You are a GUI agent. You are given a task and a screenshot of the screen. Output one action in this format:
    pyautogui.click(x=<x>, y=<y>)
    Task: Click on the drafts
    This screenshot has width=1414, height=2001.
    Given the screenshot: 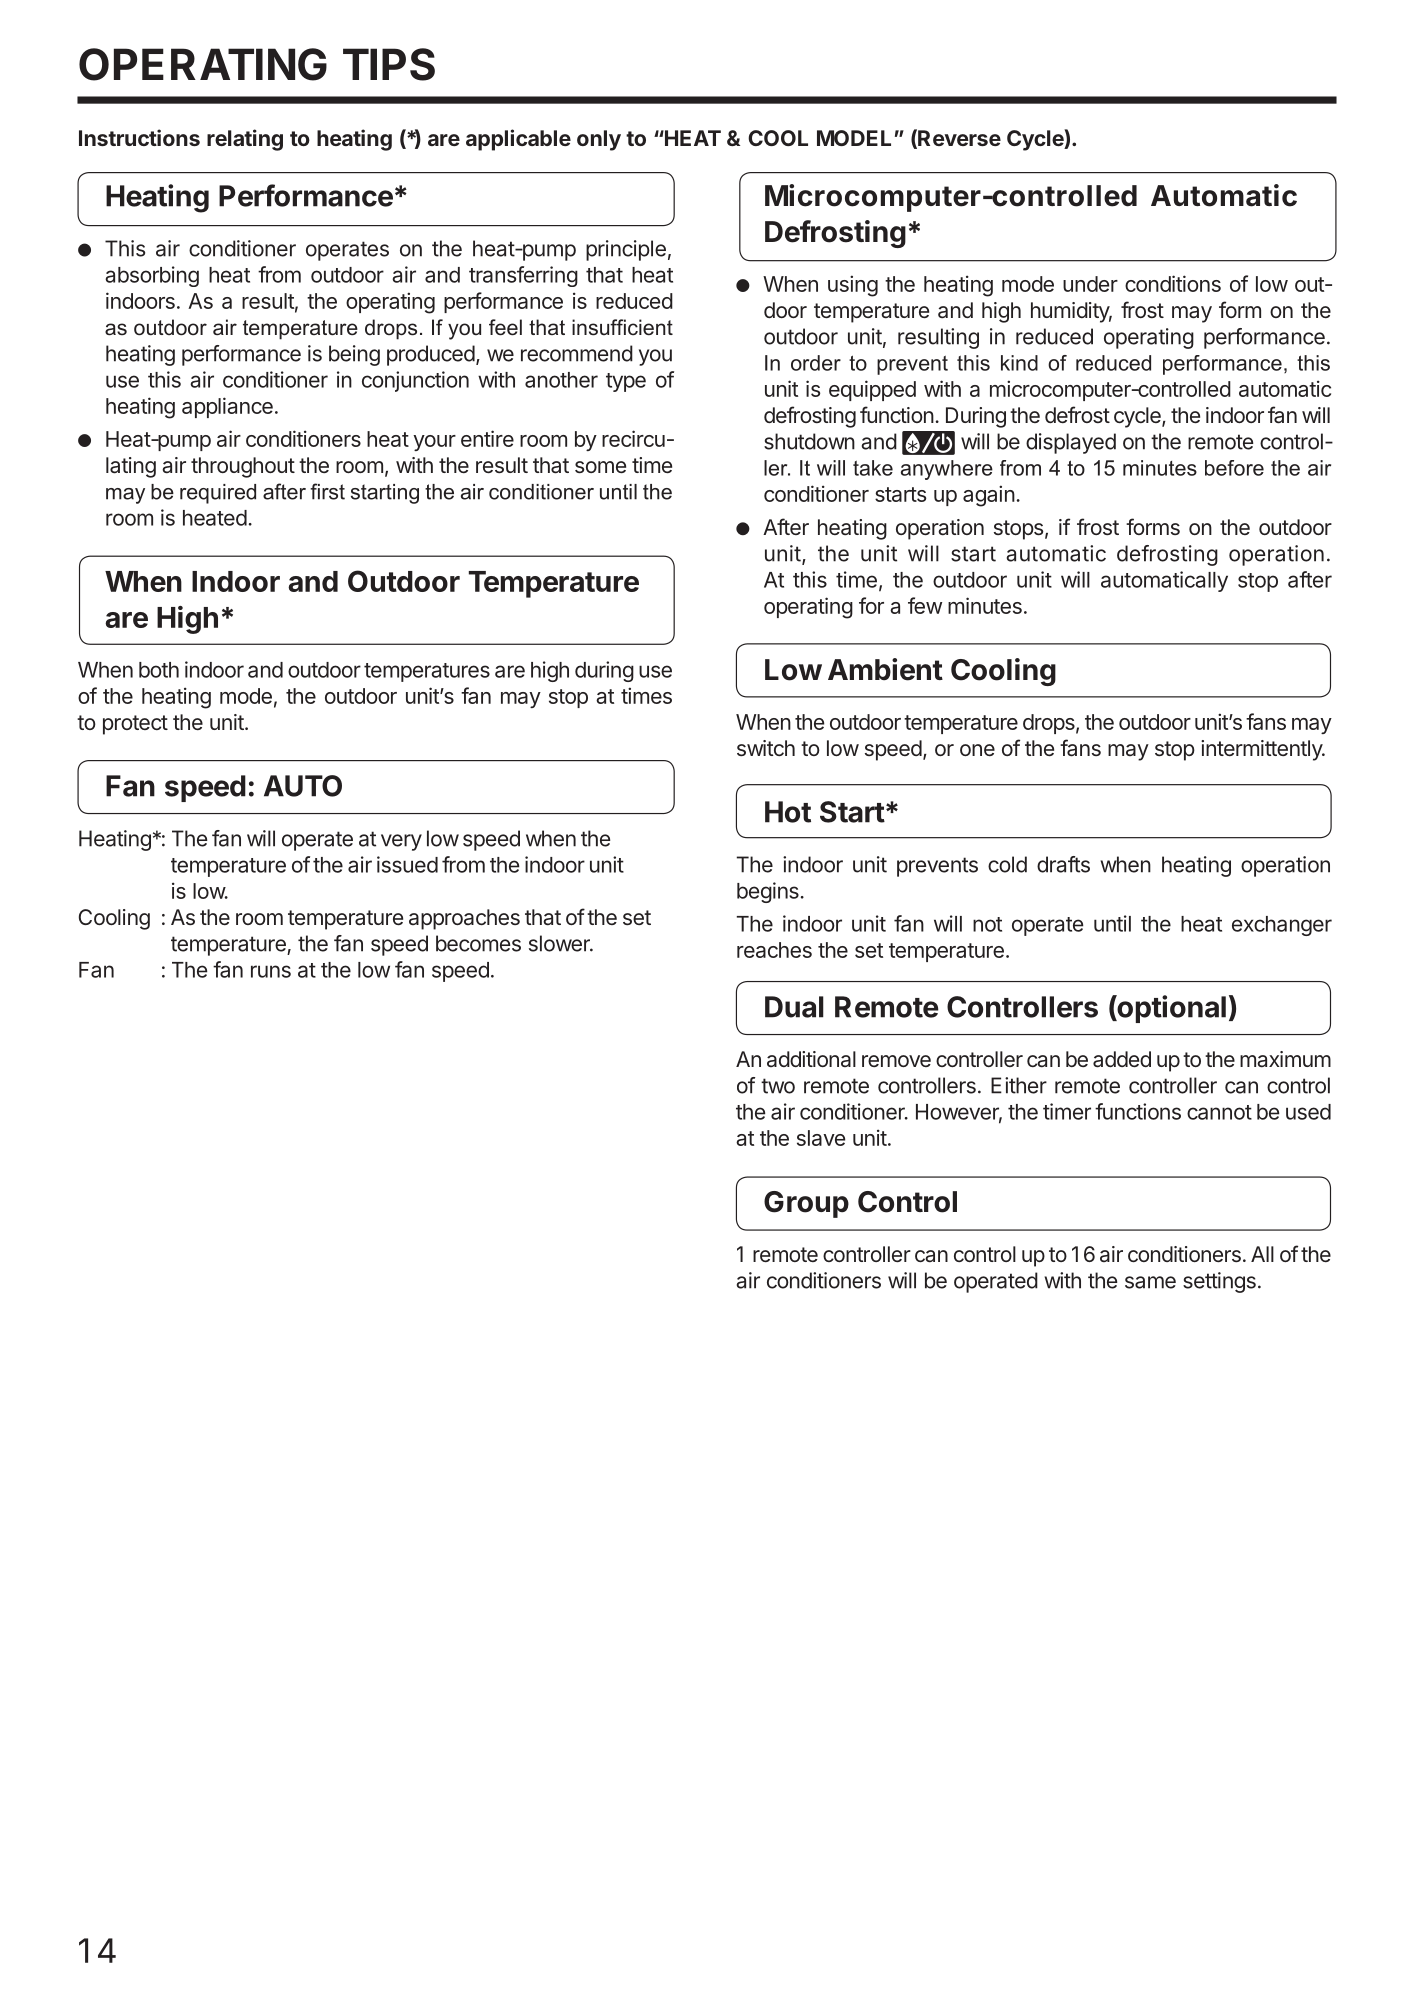 What is the action you would take?
    pyautogui.click(x=1063, y=864)
